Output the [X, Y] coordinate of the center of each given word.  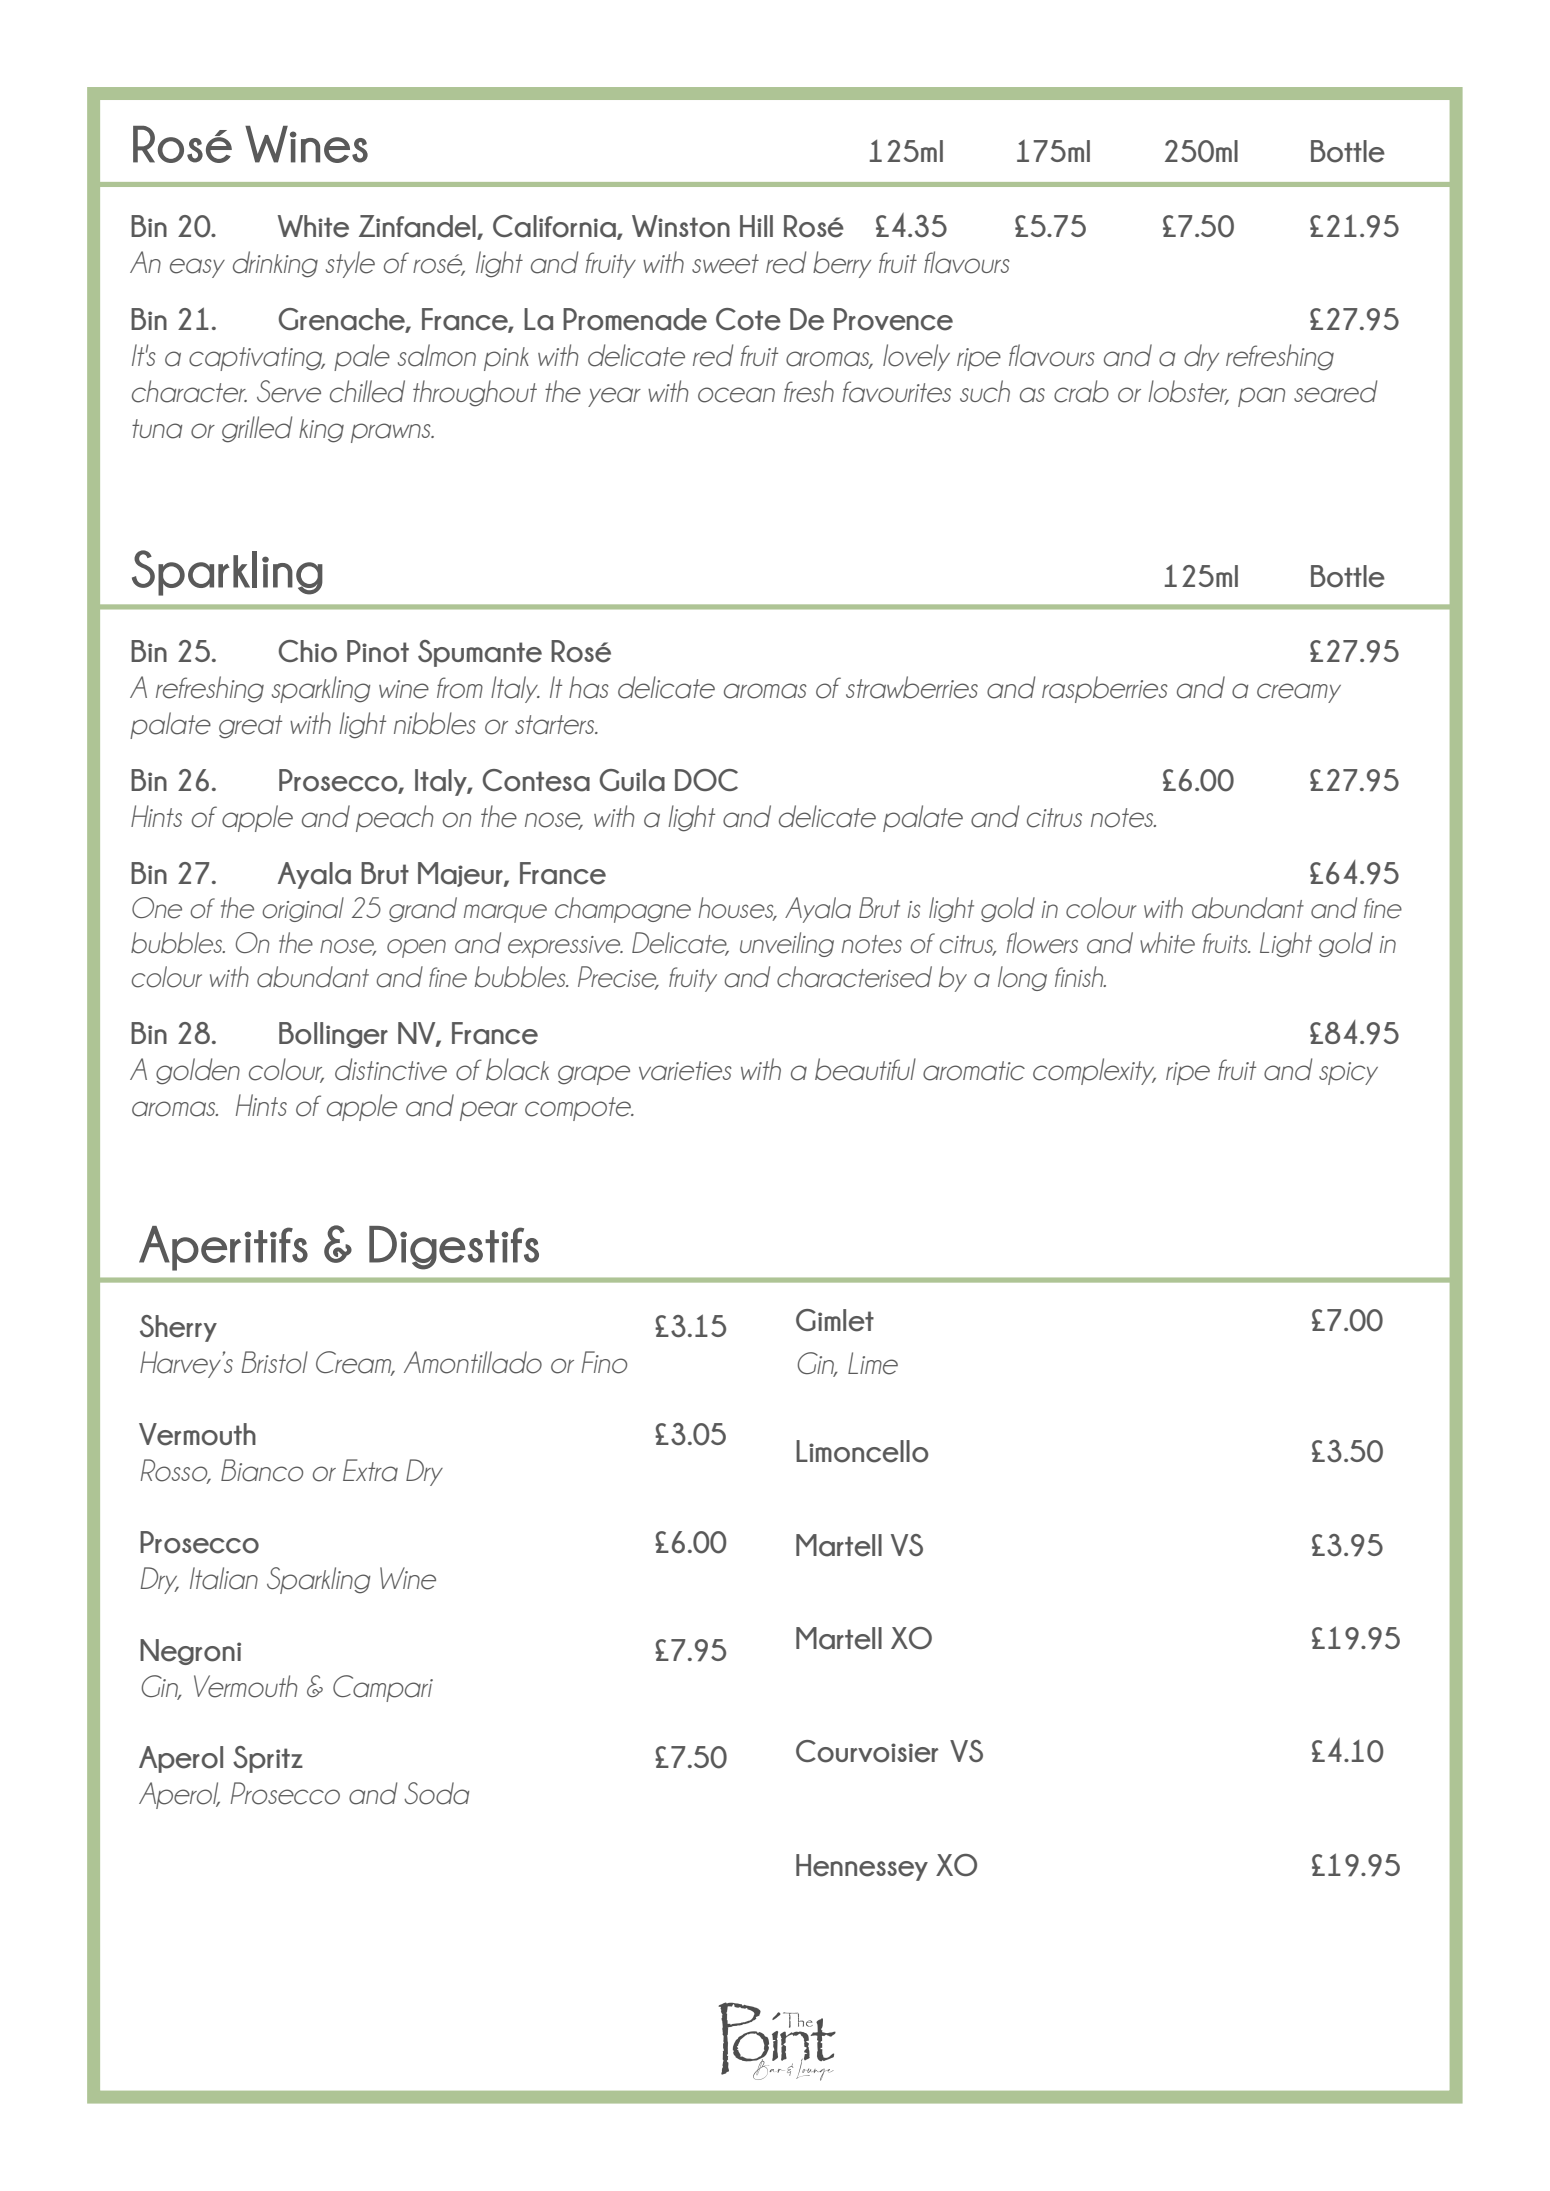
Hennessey [862, 1867]
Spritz [268, 1759]
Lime [873, 1363]
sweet [725, 264]
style [350, 264]
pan [1261, 397]
